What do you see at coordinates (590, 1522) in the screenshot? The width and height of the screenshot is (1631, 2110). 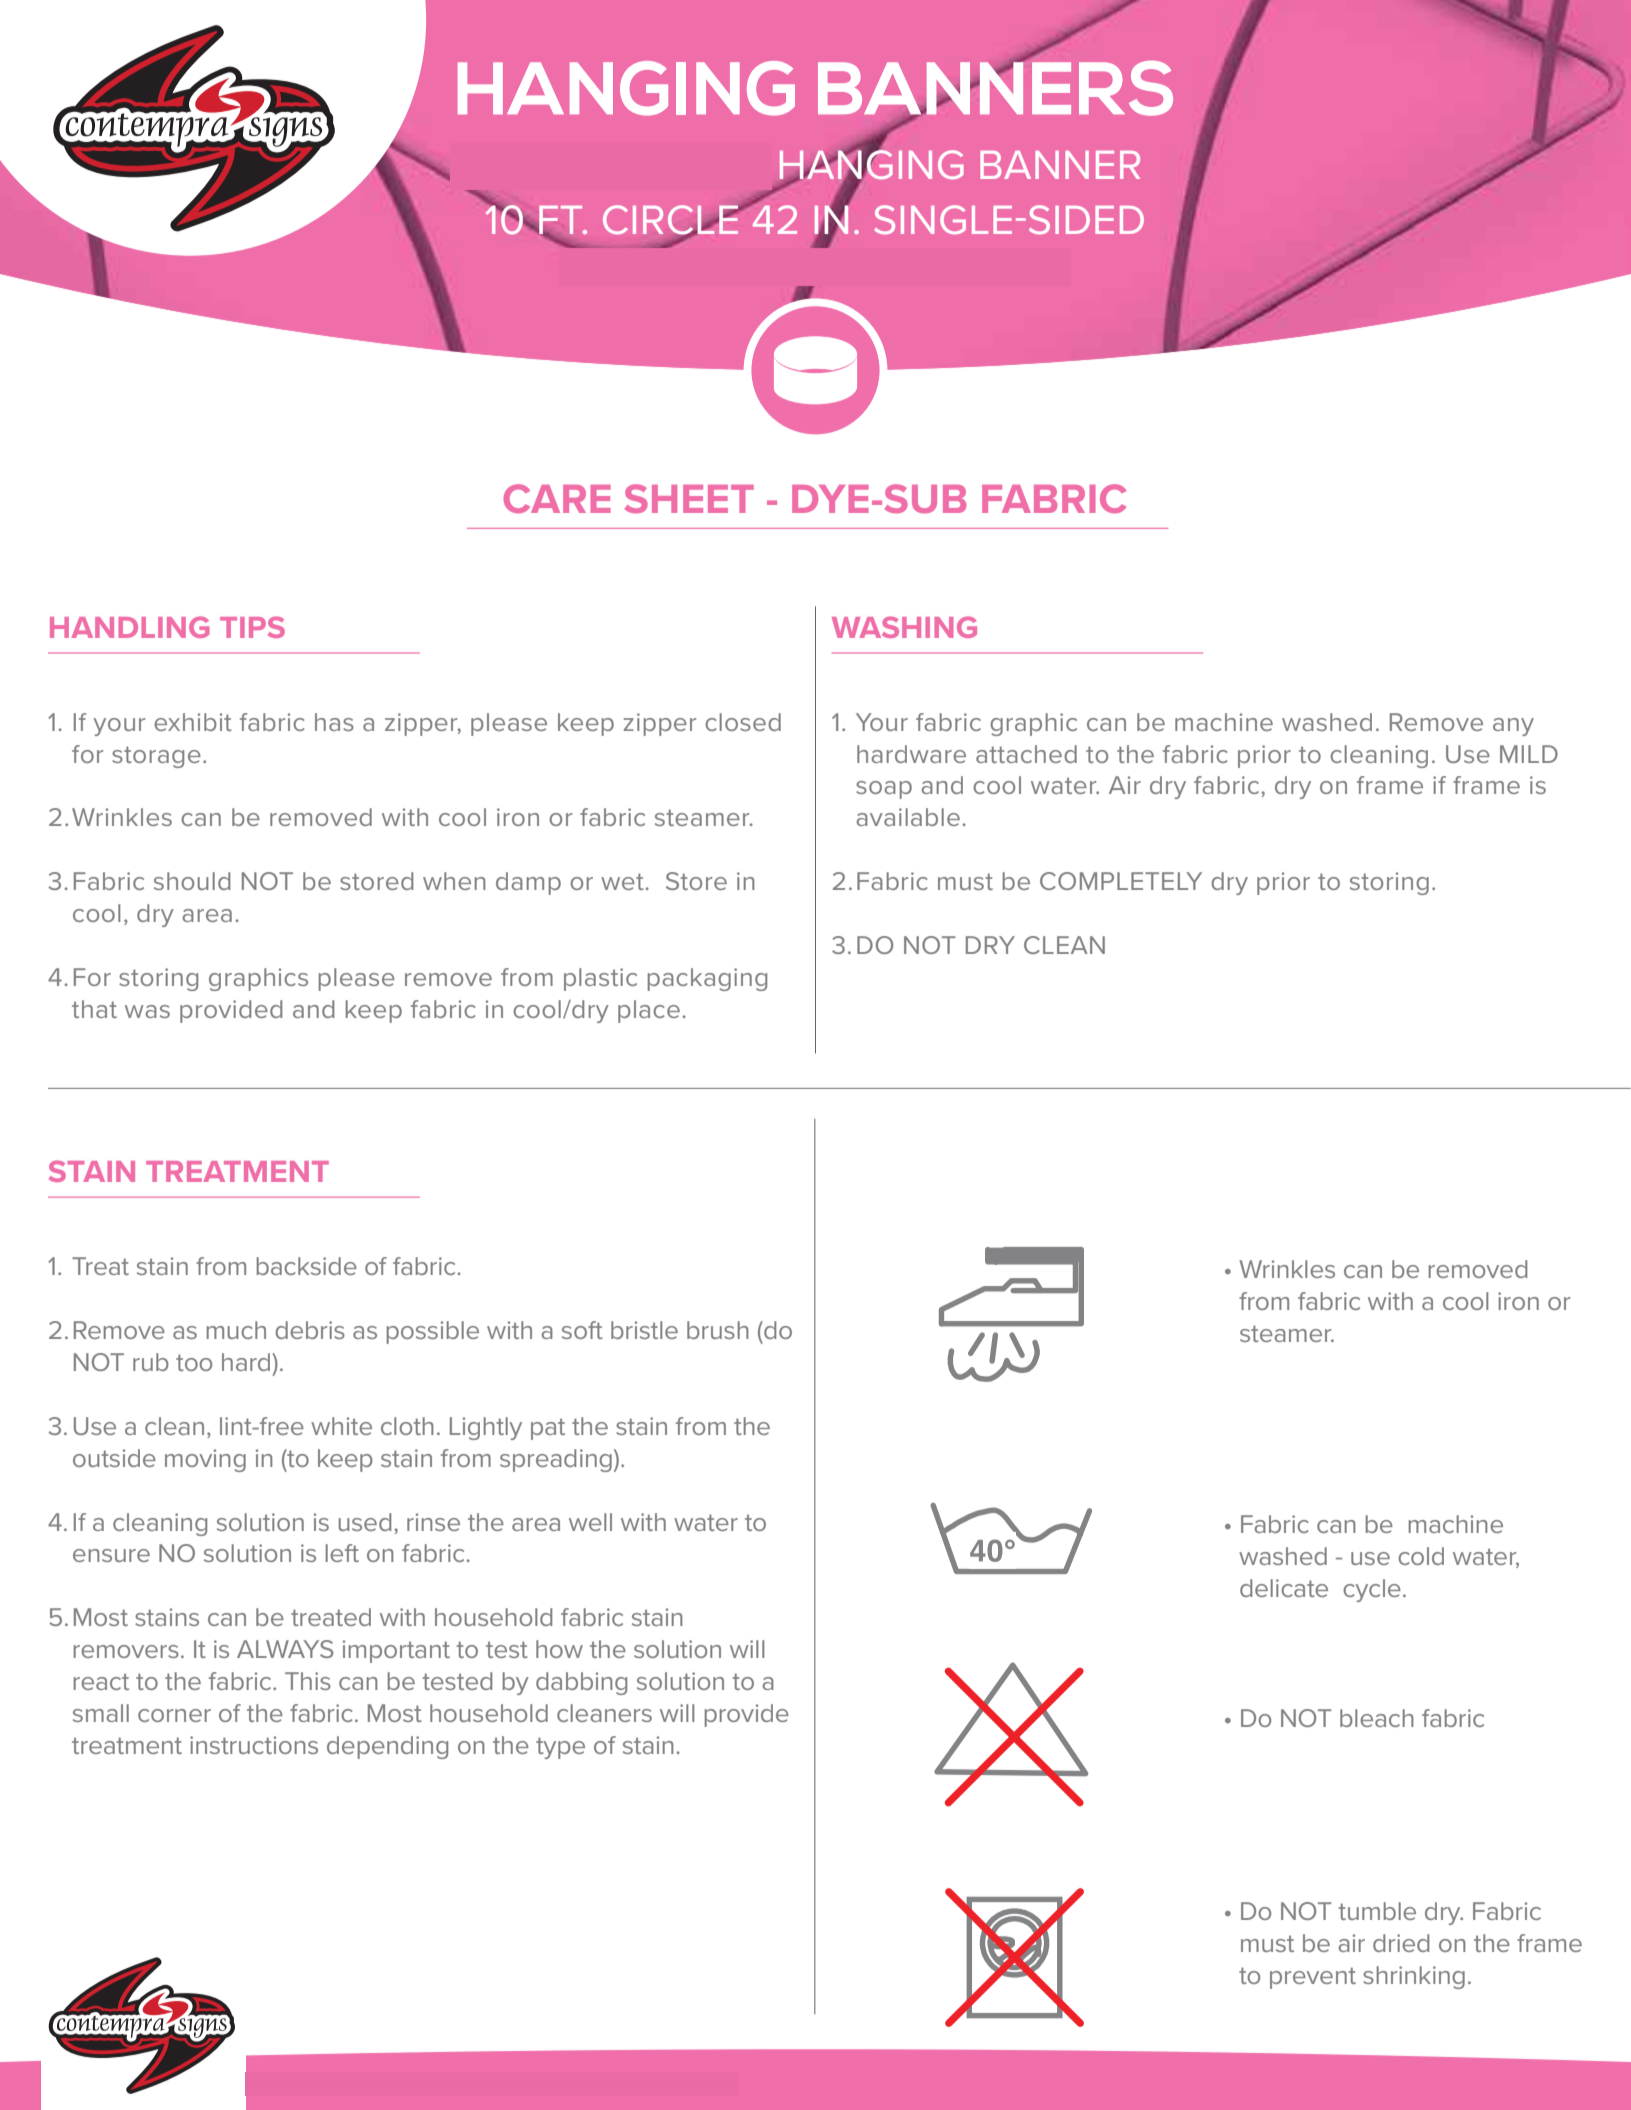 I see `well` at bounding box center [590, 1522].
